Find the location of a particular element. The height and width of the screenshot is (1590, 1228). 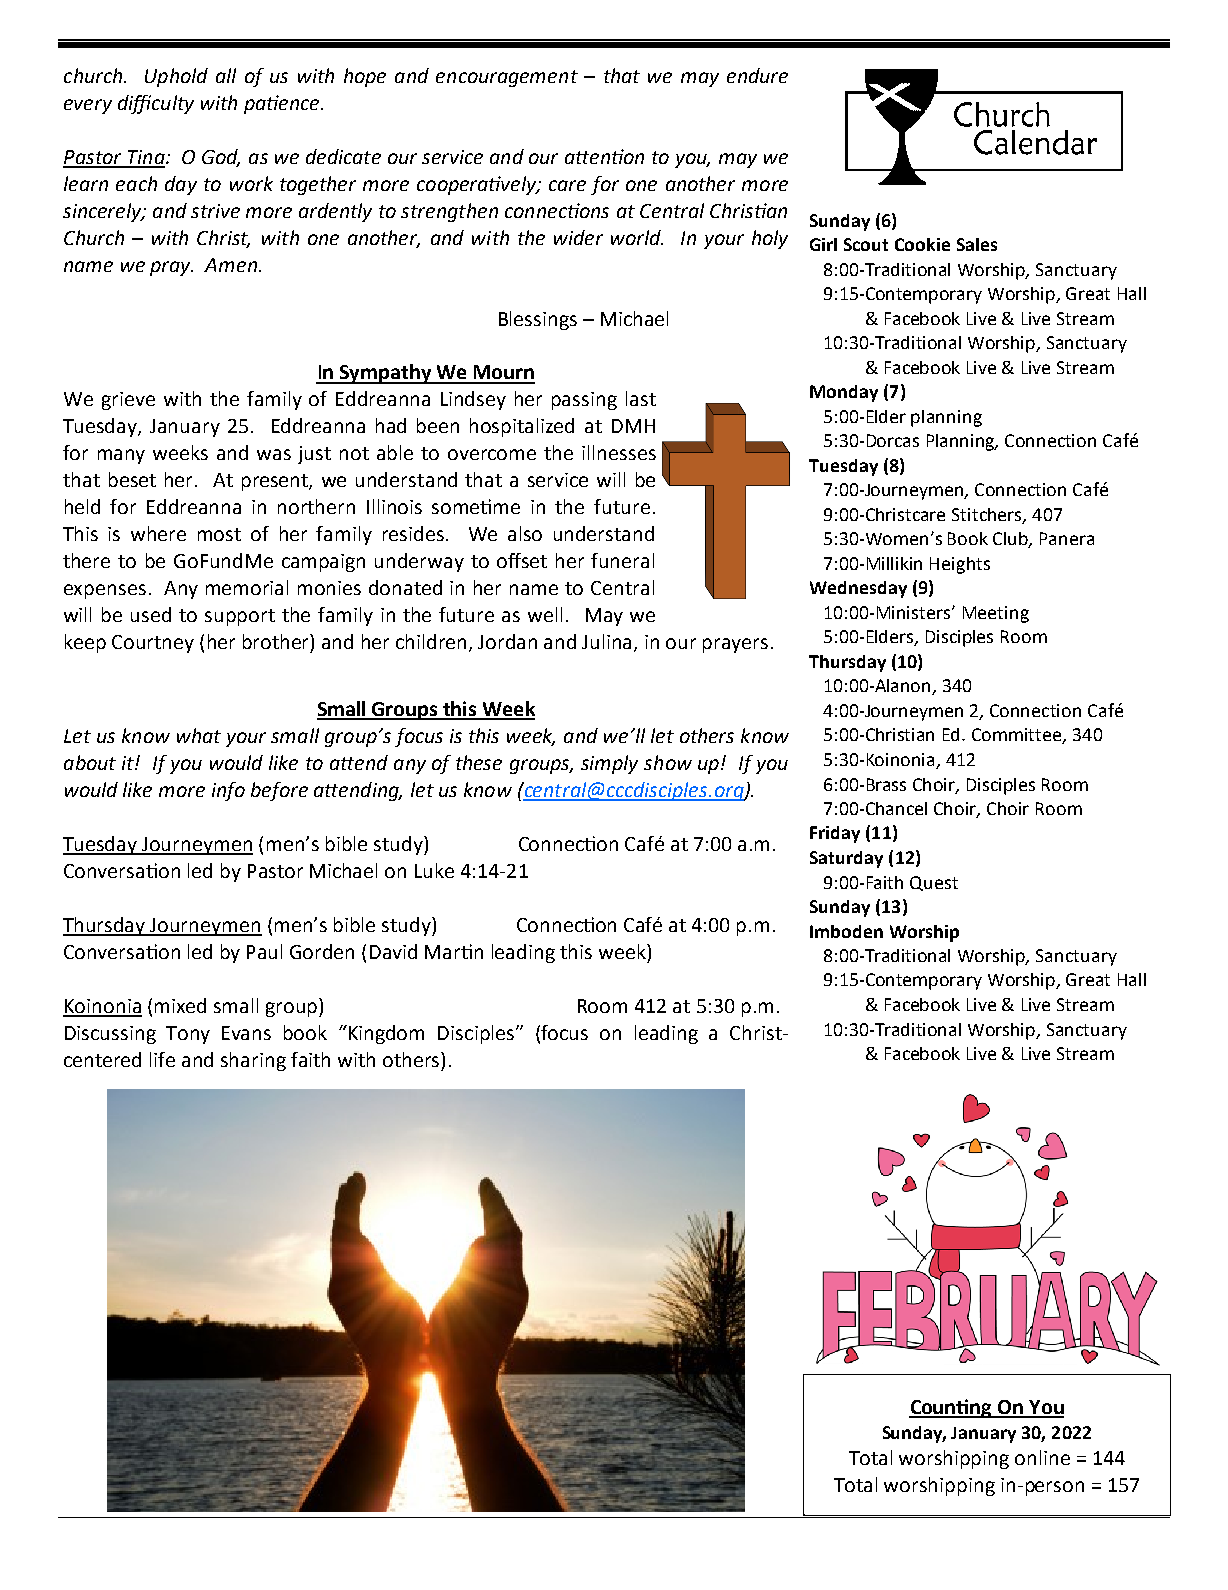

mixed is located at coordinates (180, 1005).
